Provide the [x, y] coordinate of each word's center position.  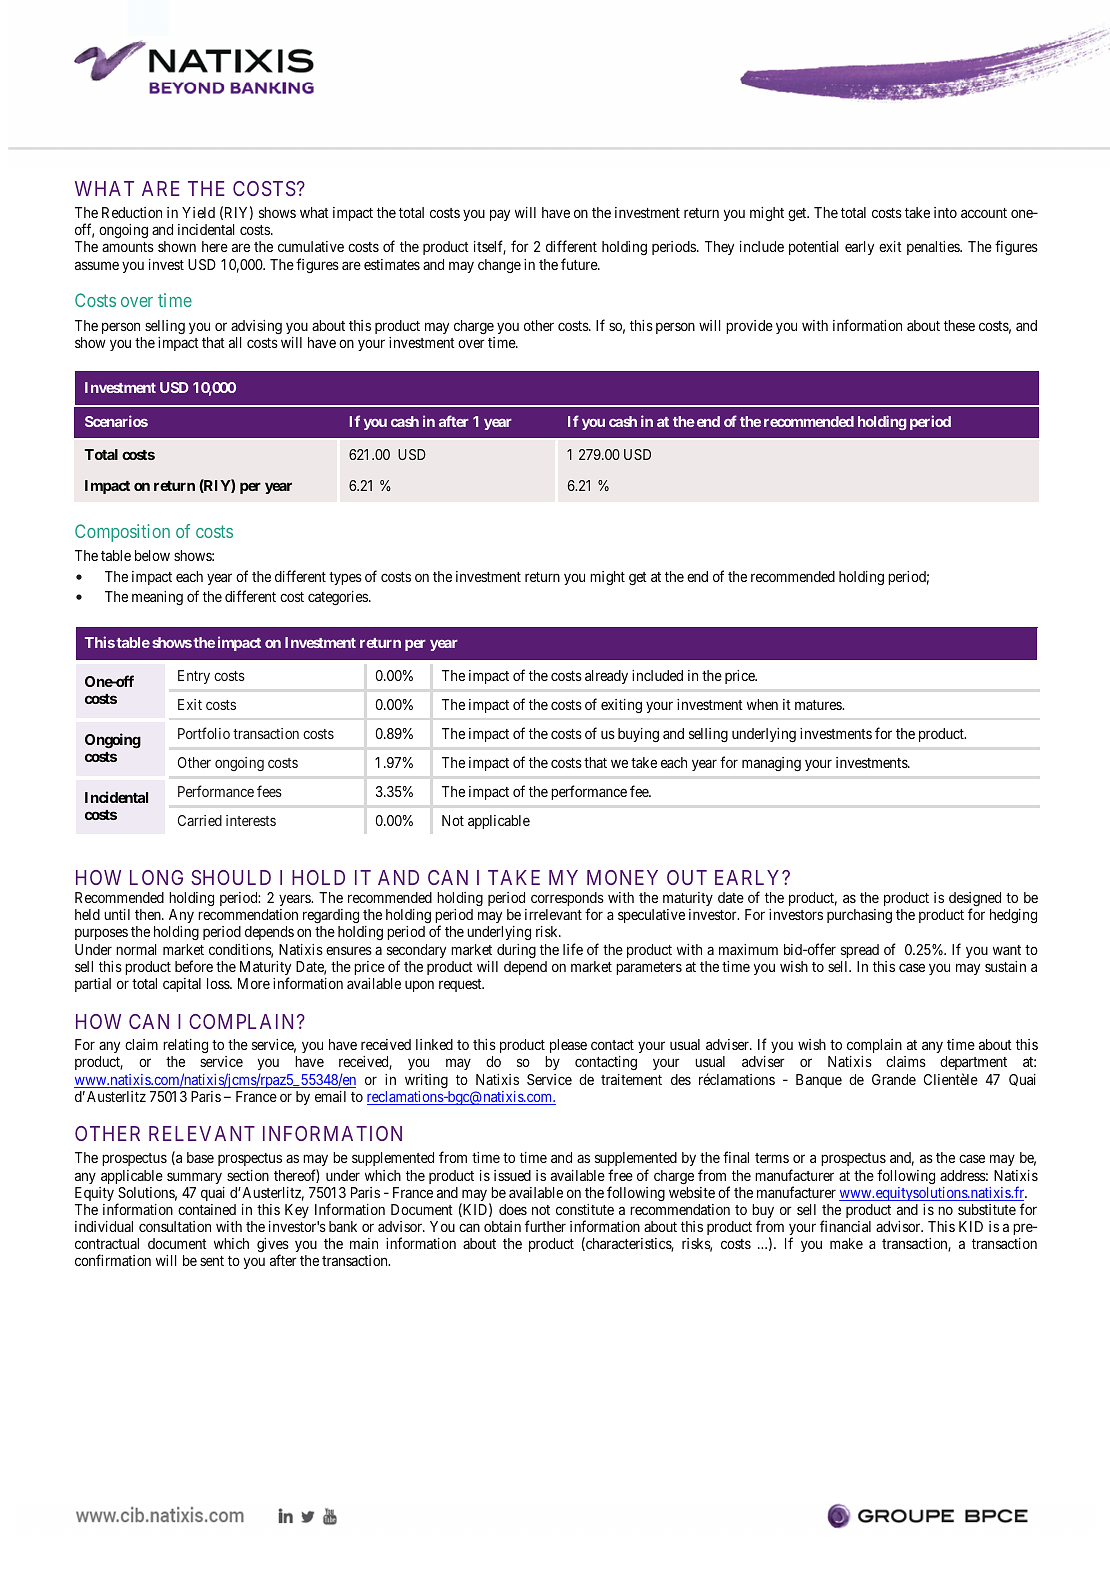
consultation [175, 1226]
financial [845, 1226]
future [580, 264]
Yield [198, 212]
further [545, 1226]
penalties [934, 248]
